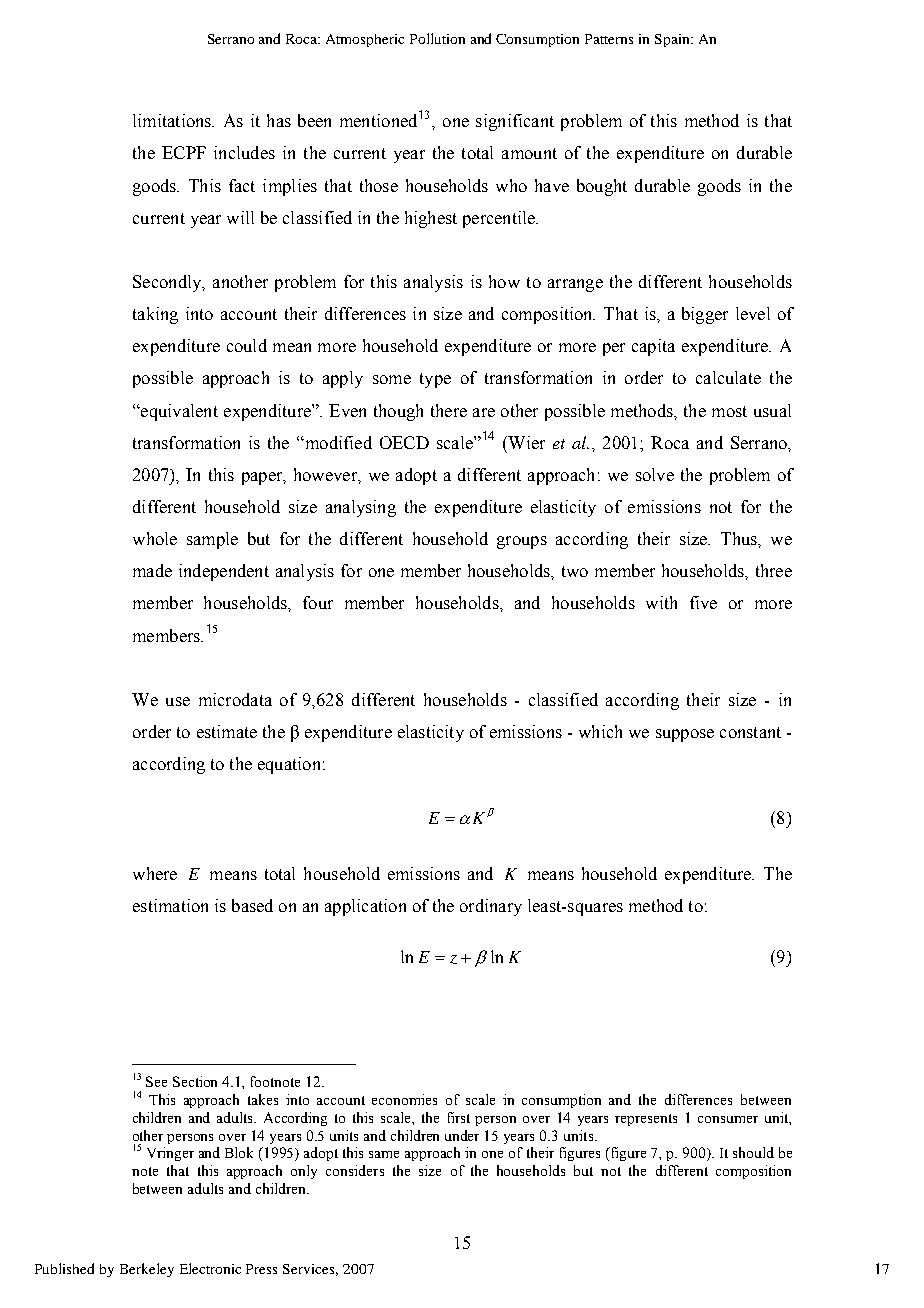 This screenshot has height=1308, width=924. I want to click on Spain, so click(673, 40).
